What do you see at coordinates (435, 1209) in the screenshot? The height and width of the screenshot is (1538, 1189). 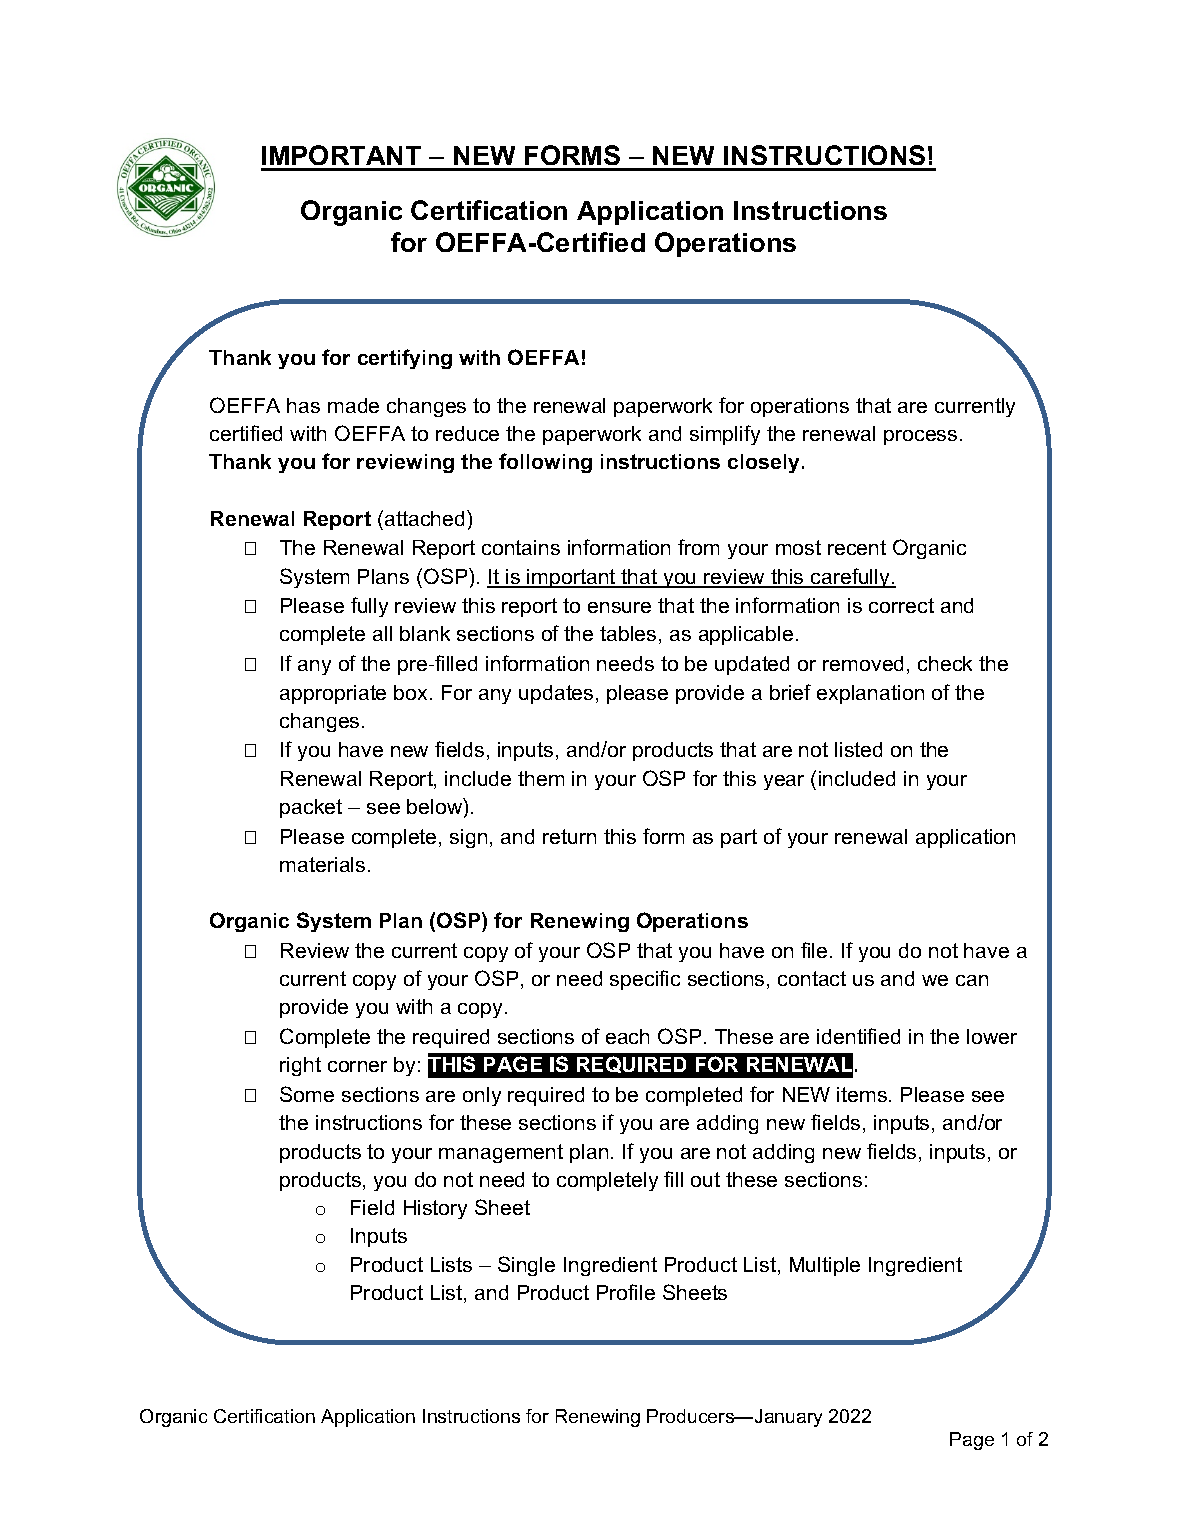 I see `History` at bounding box center [435, 1209].
